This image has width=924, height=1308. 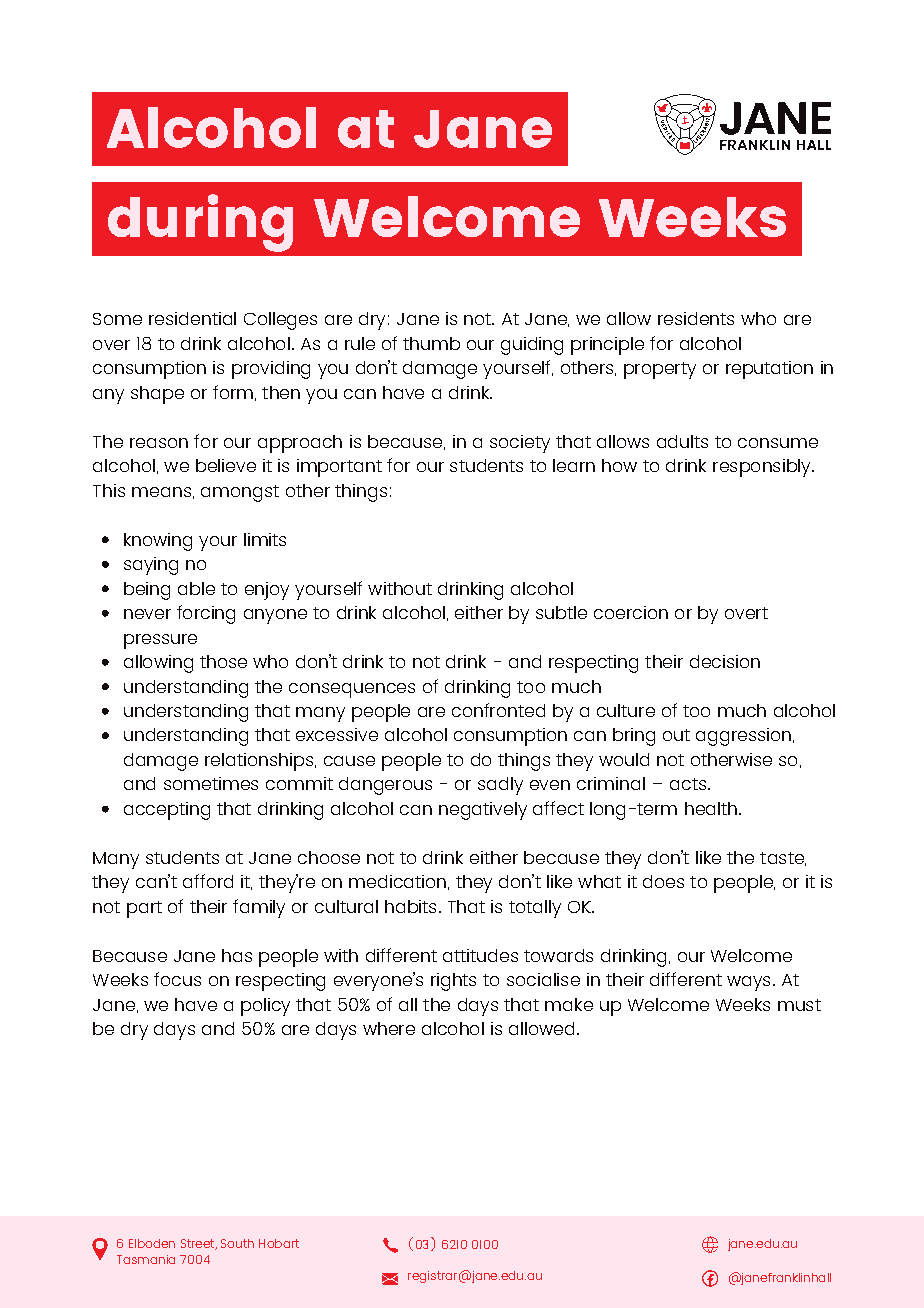 What do you see at coordinates (431, 343) in the image?
I see `thumb` at bounding box center [431, 343].
